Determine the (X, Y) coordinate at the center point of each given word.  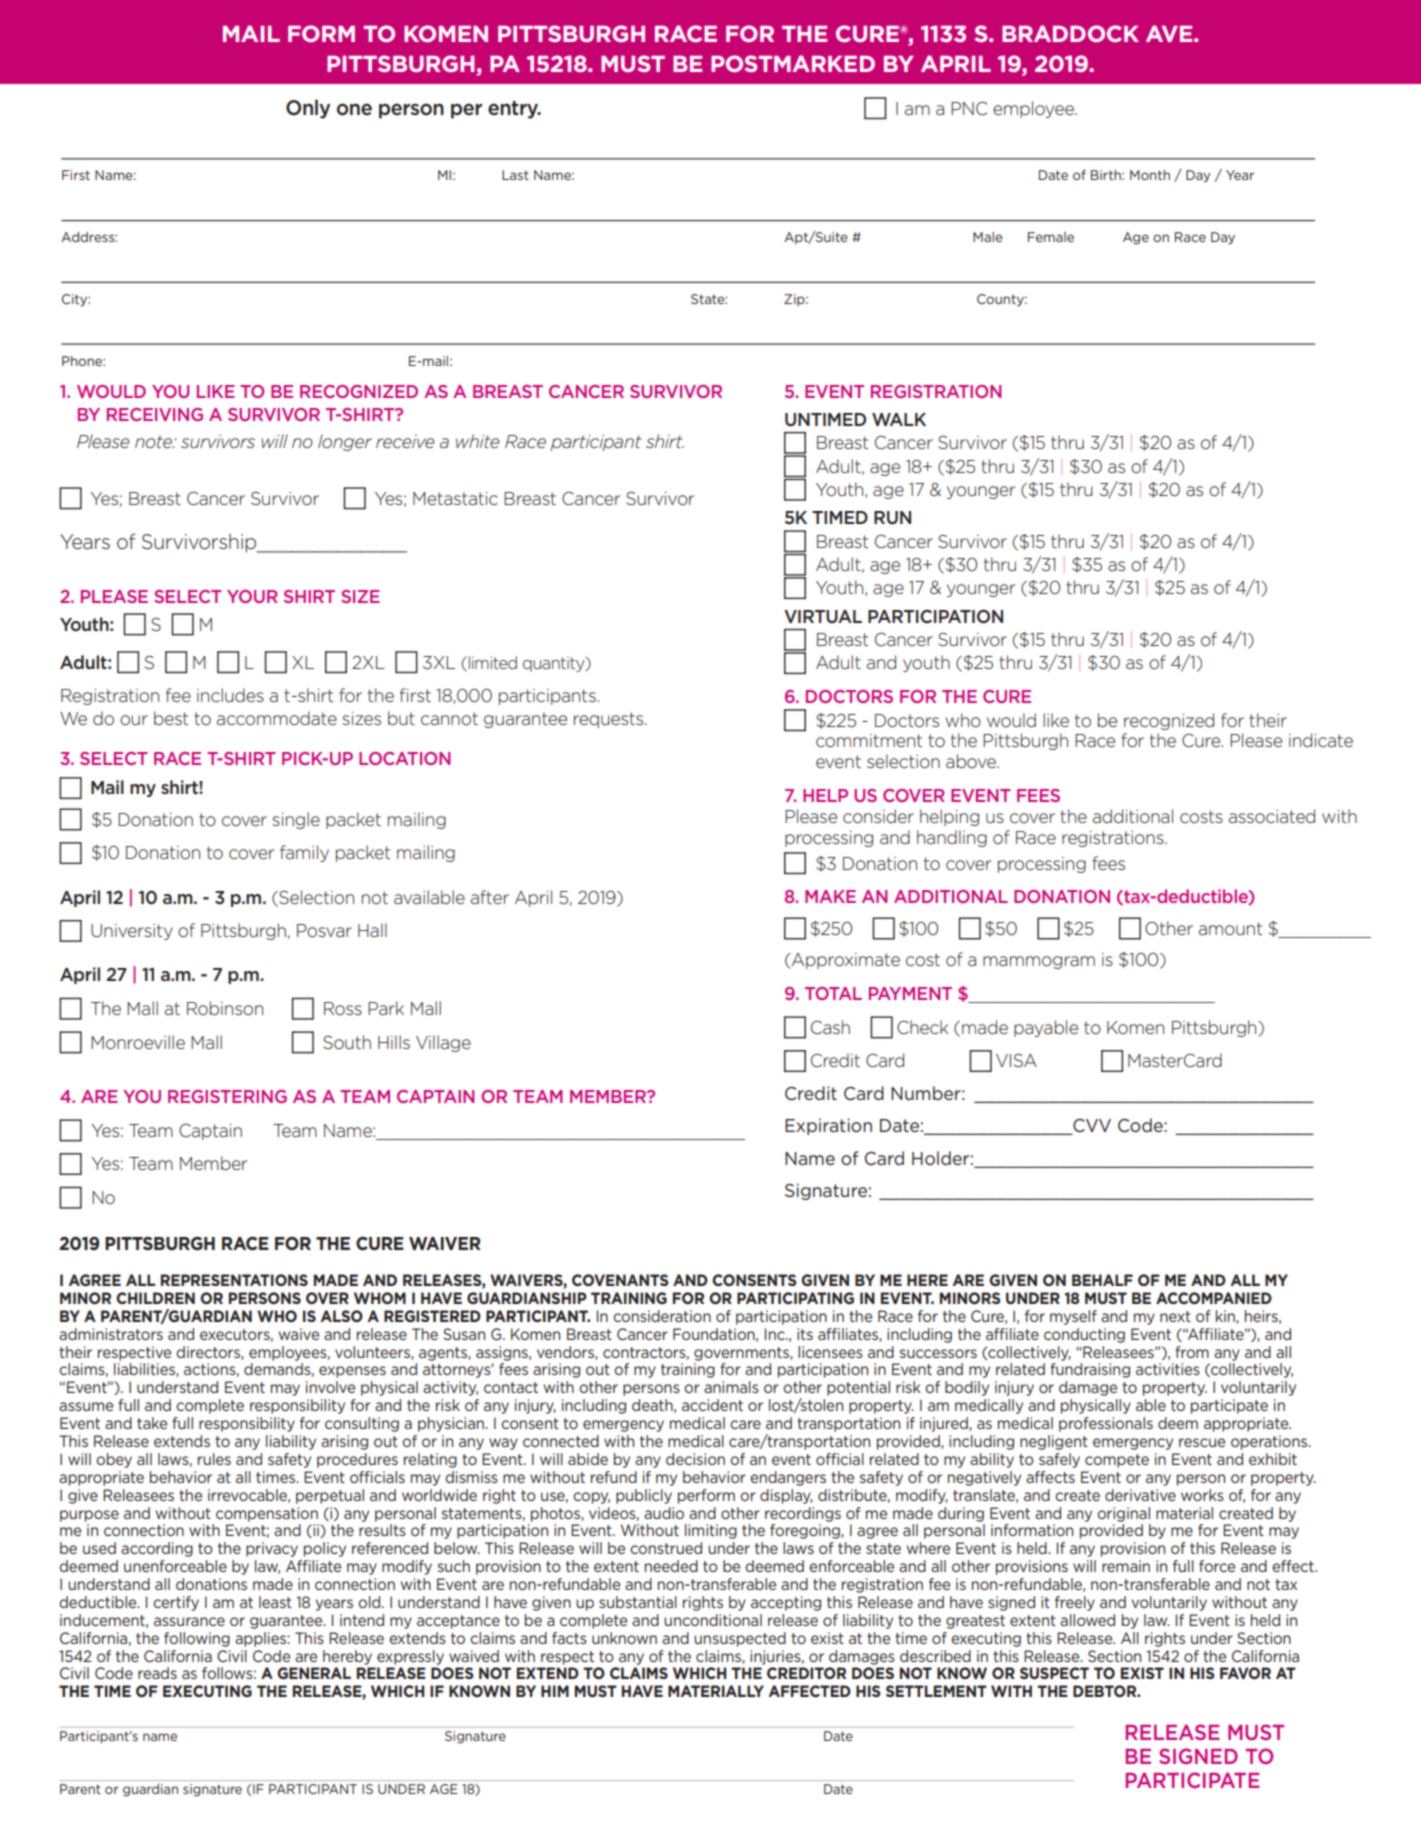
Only (308, 109)
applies (261, 1639)
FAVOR (1245, 1673)
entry (514, 110)
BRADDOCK (1070, 33)
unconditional (713, 1620)
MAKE (830, 896)
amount (1230, 928)
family (304, 853)
